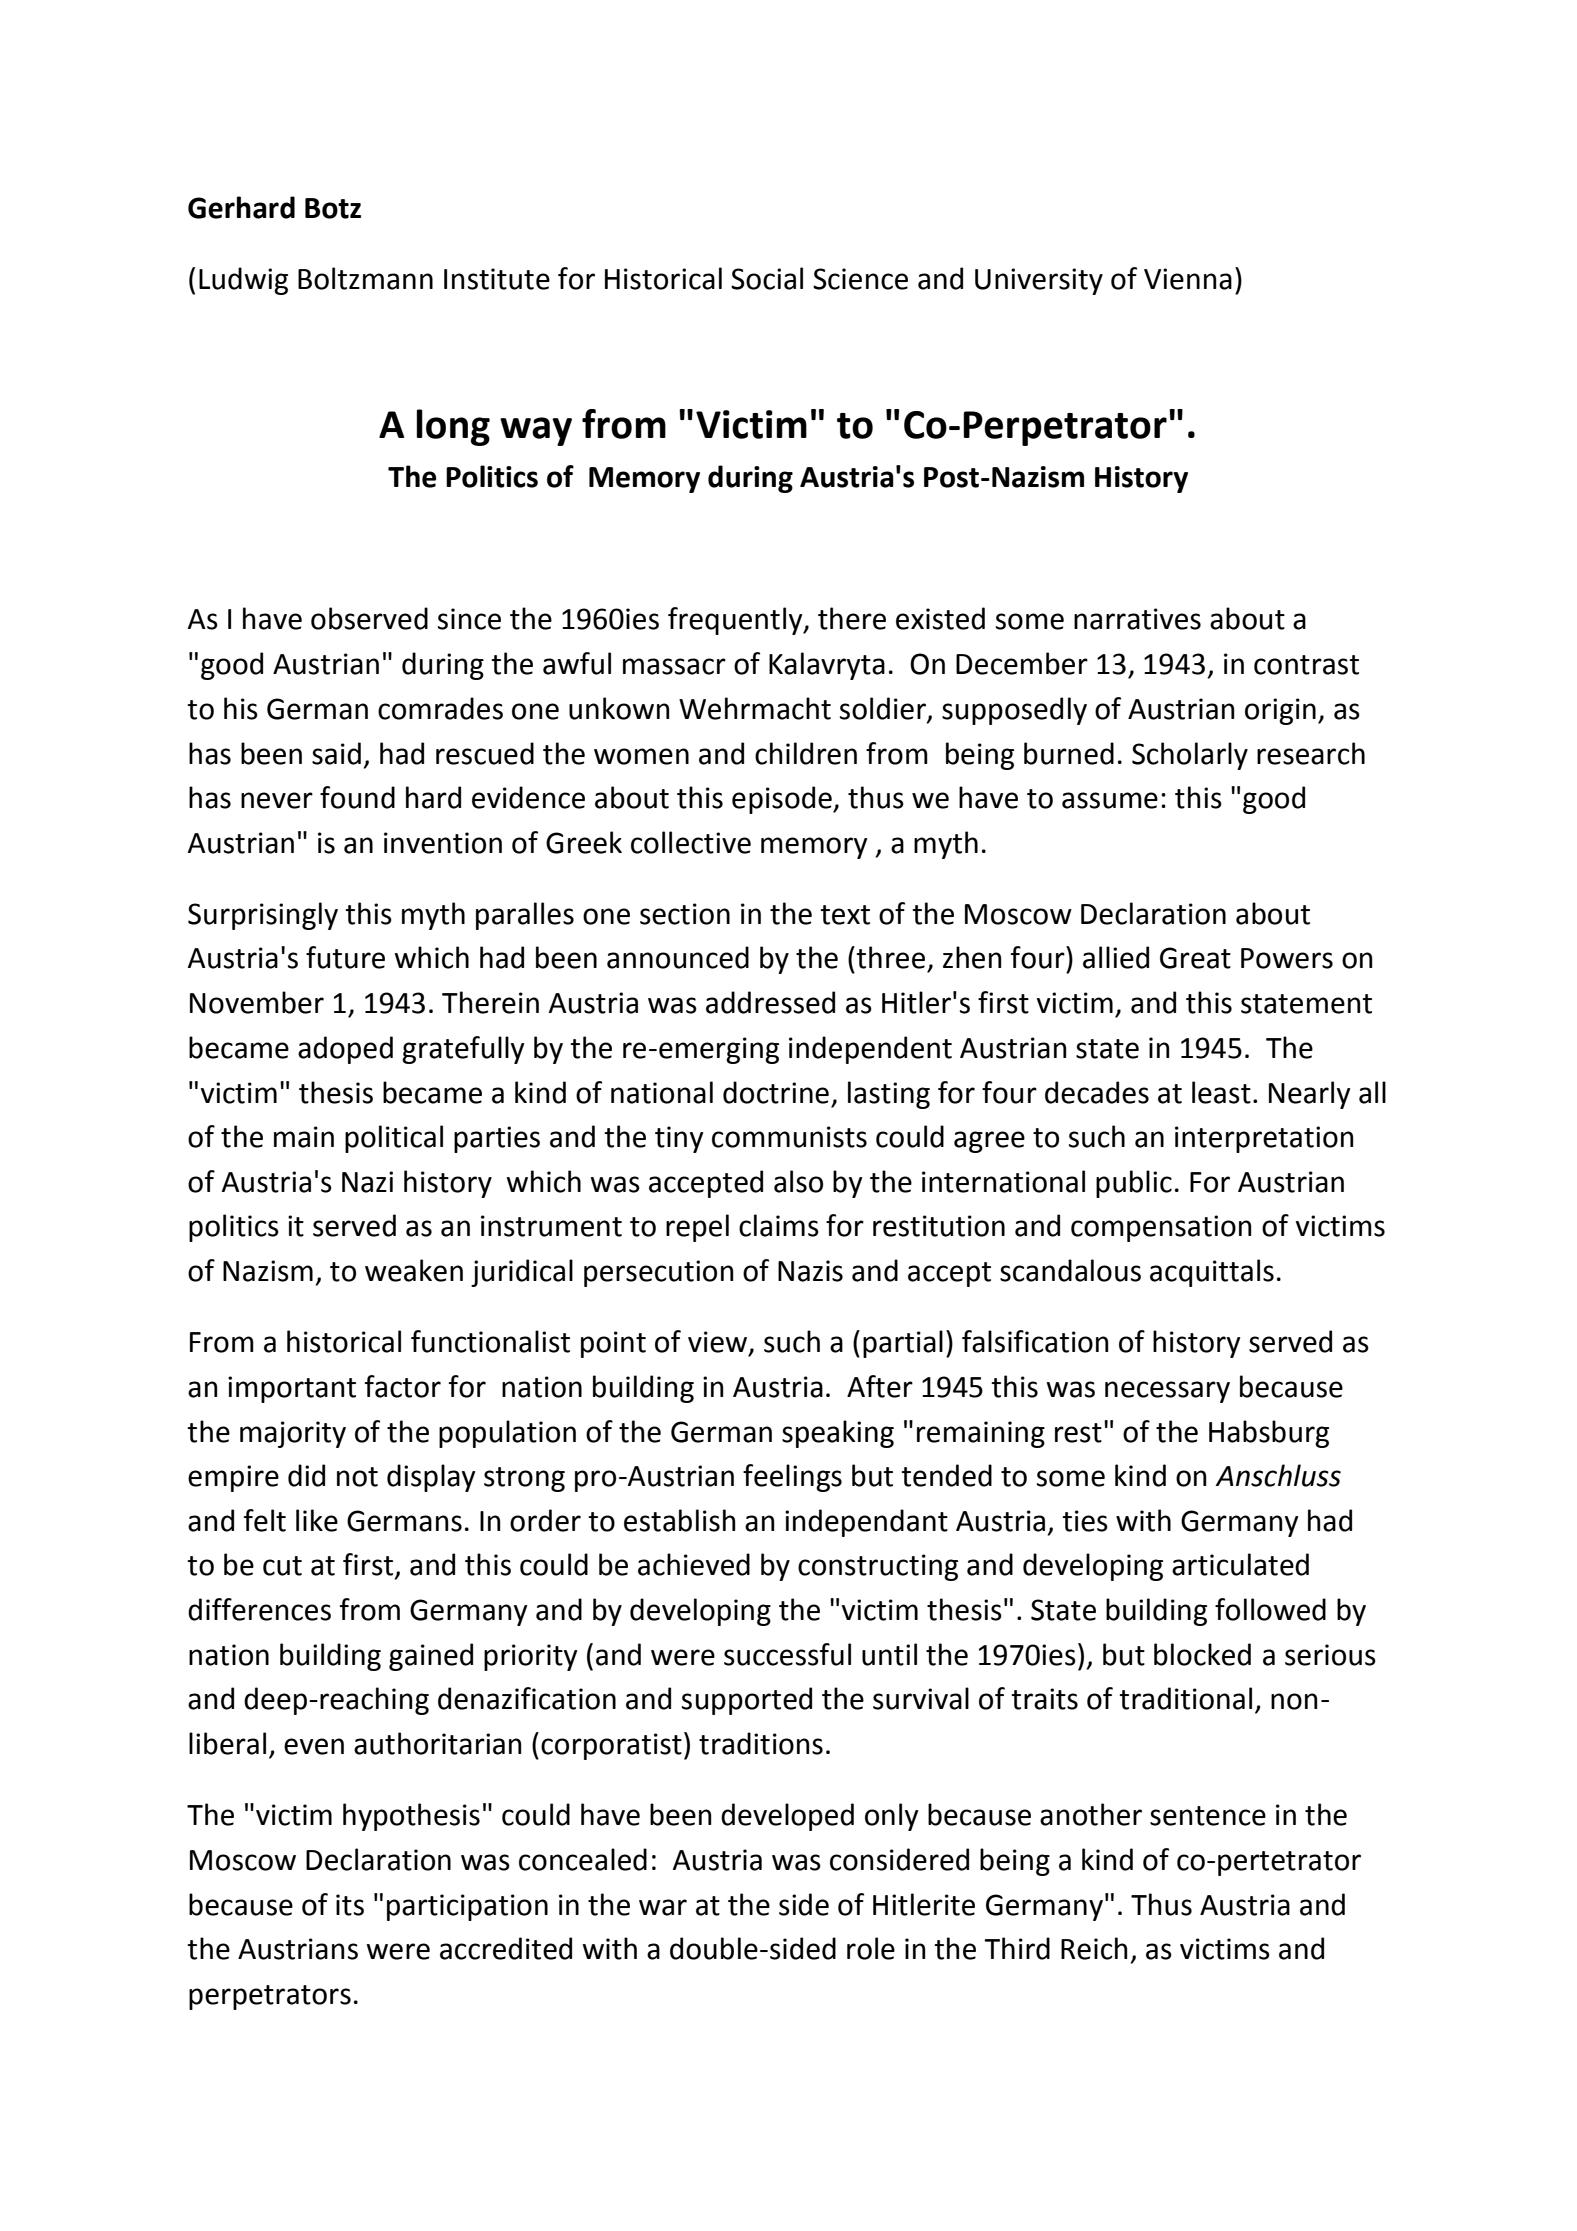  I want to click on sentence, so click(1208, 1816).
